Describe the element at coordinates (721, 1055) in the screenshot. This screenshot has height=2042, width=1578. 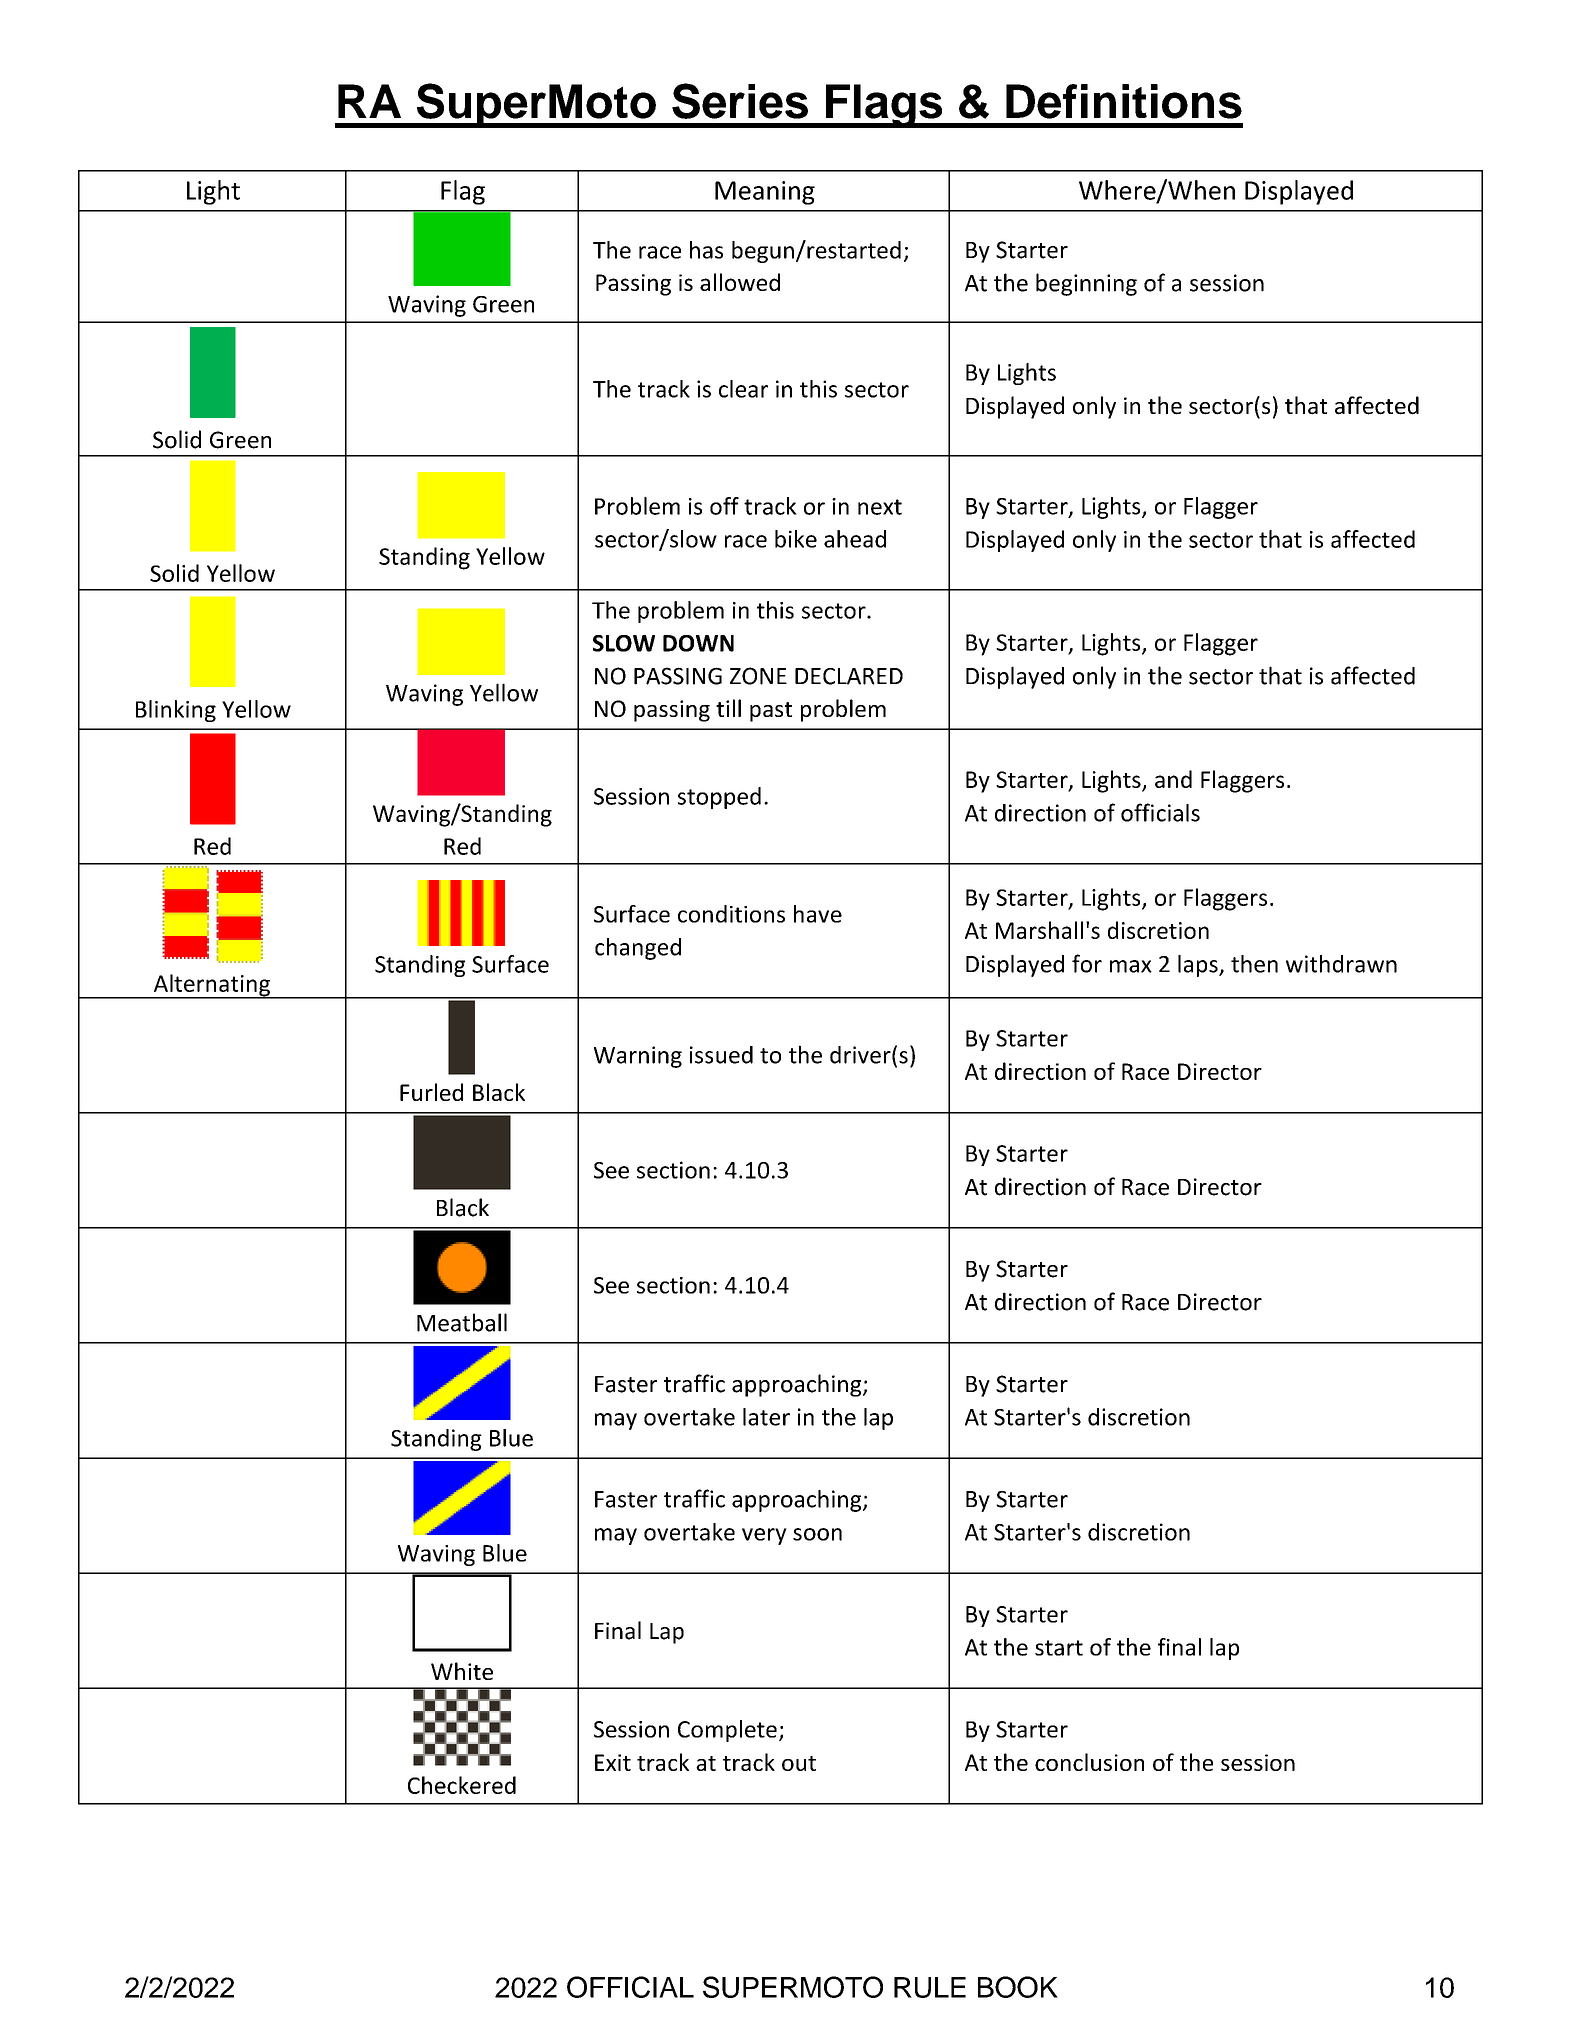
I see `issued` at that location.
